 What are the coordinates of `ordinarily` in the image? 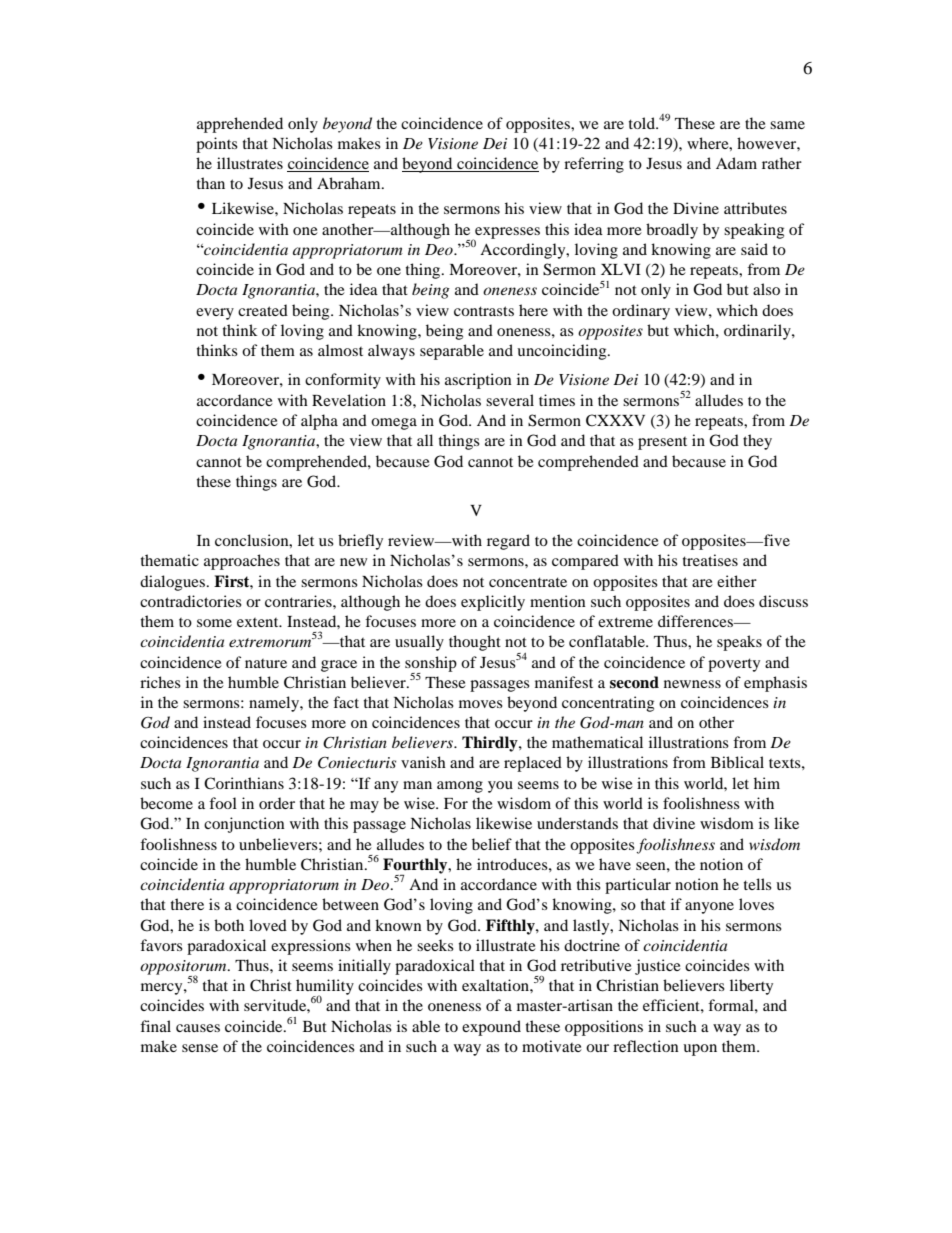 It's located at (758, 332).
